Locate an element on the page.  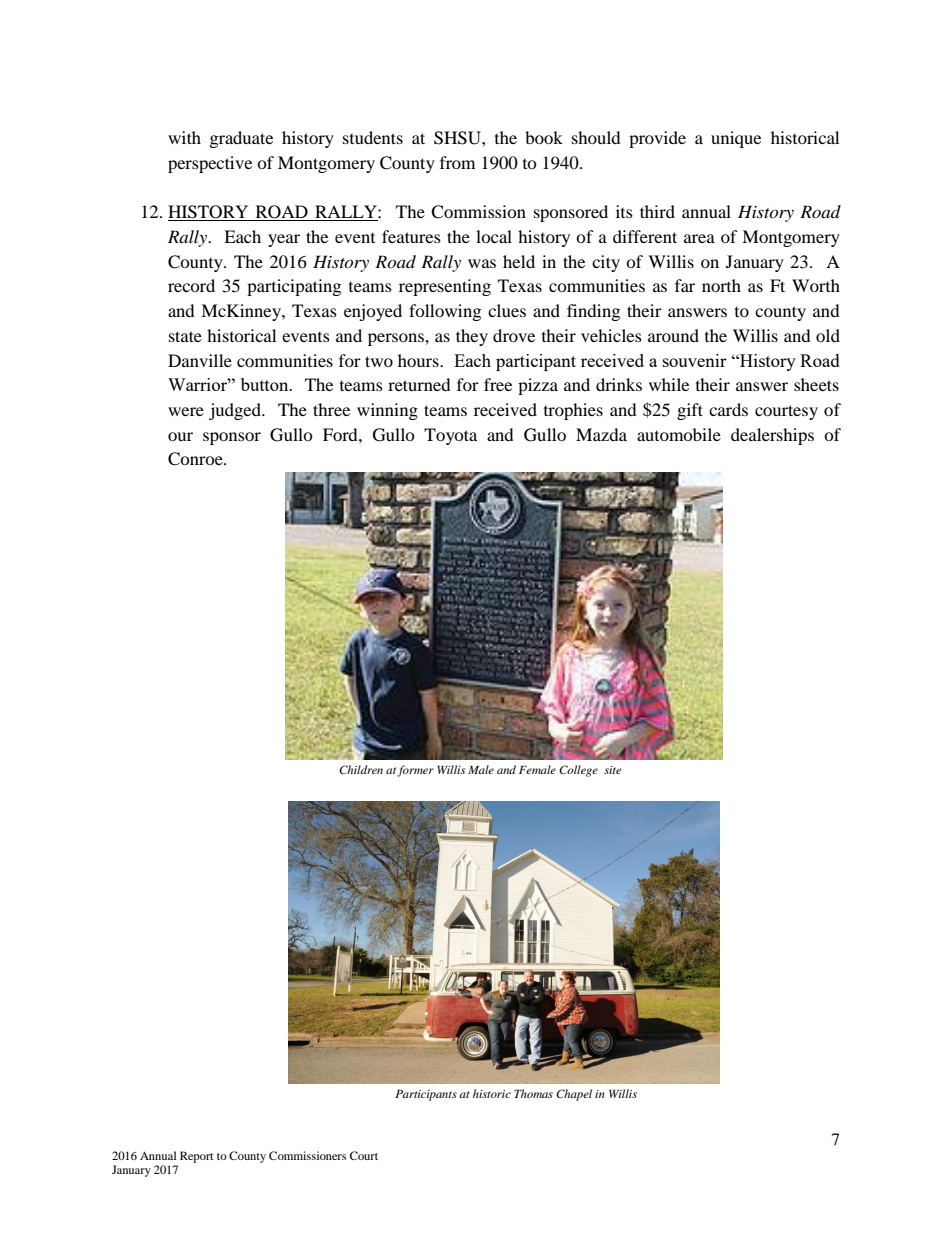
site is located at coordinates (613, 770).
